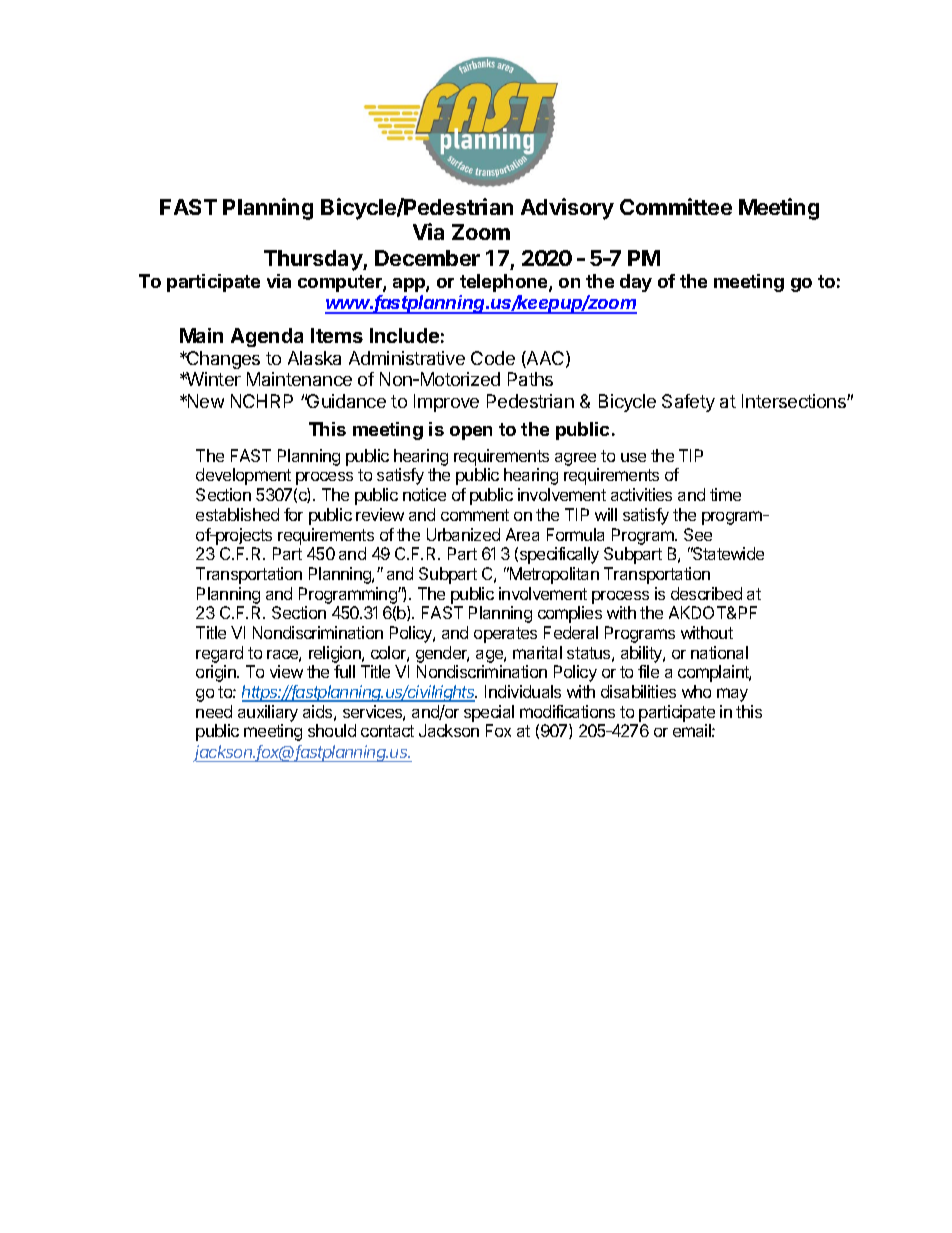  I want to click on Thursday, so click(314, 260).
